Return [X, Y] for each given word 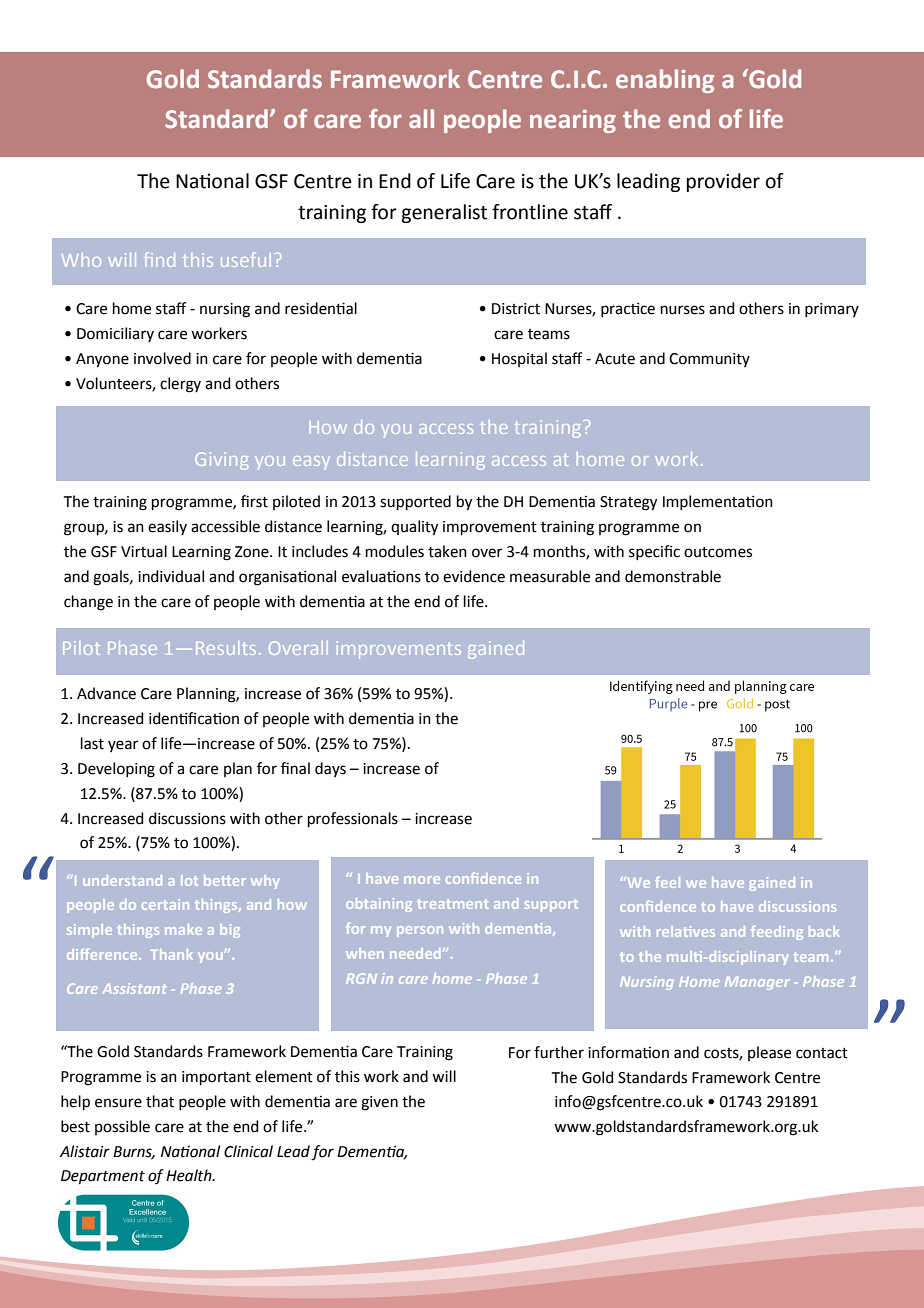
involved [162, 358]
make [183, 929]
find [159, 259]
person [420, 931]
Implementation [718, 502]
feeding [777, 933]
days [330, 769]
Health [190, 1175]
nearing [573, 121]
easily [167, 527]
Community [709, 360]
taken [447, 551]
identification [194, 718]
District [516, 309]
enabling [665, 81]
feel [667, 882]
